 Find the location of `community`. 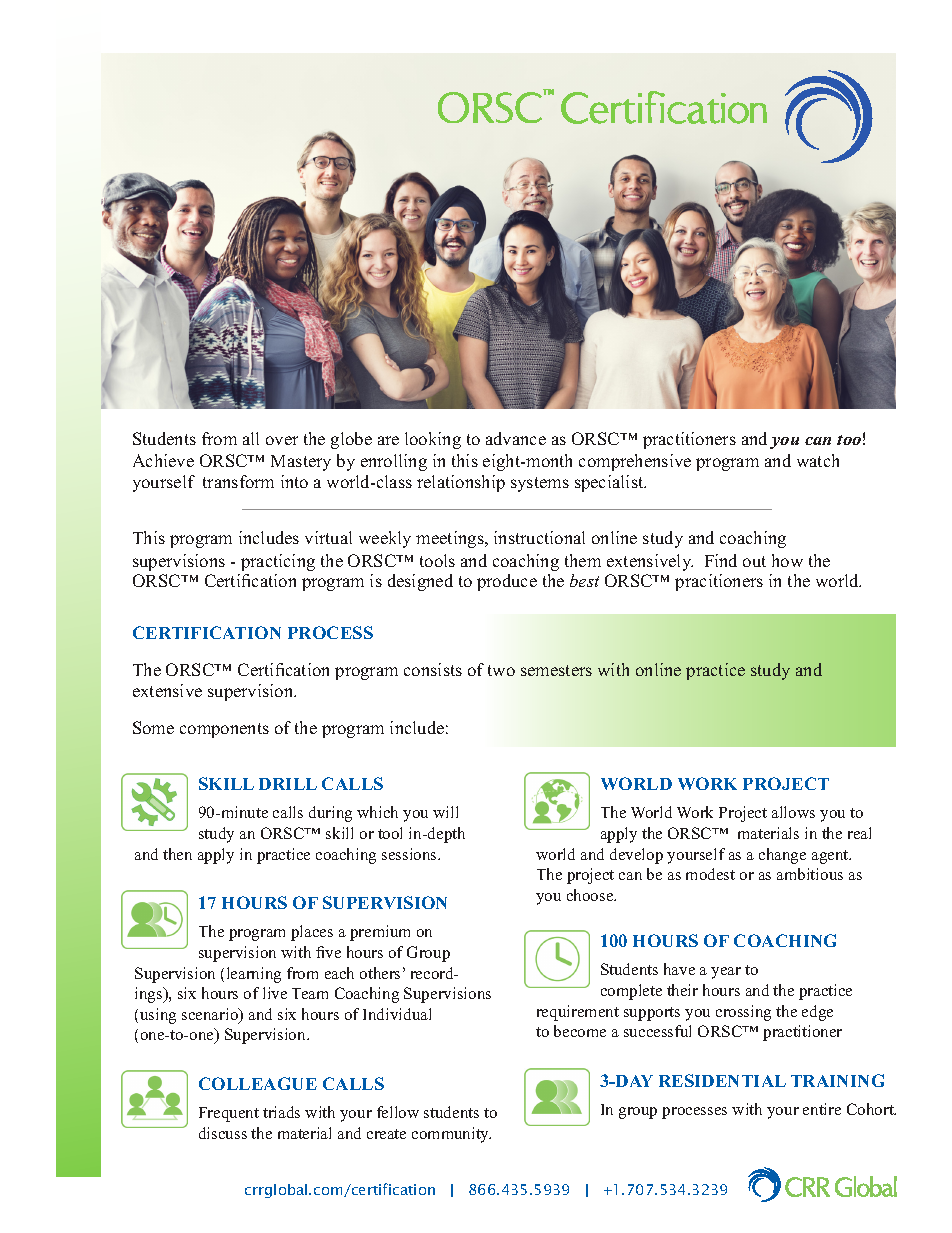

community is located at coordinates (451, 1135).
